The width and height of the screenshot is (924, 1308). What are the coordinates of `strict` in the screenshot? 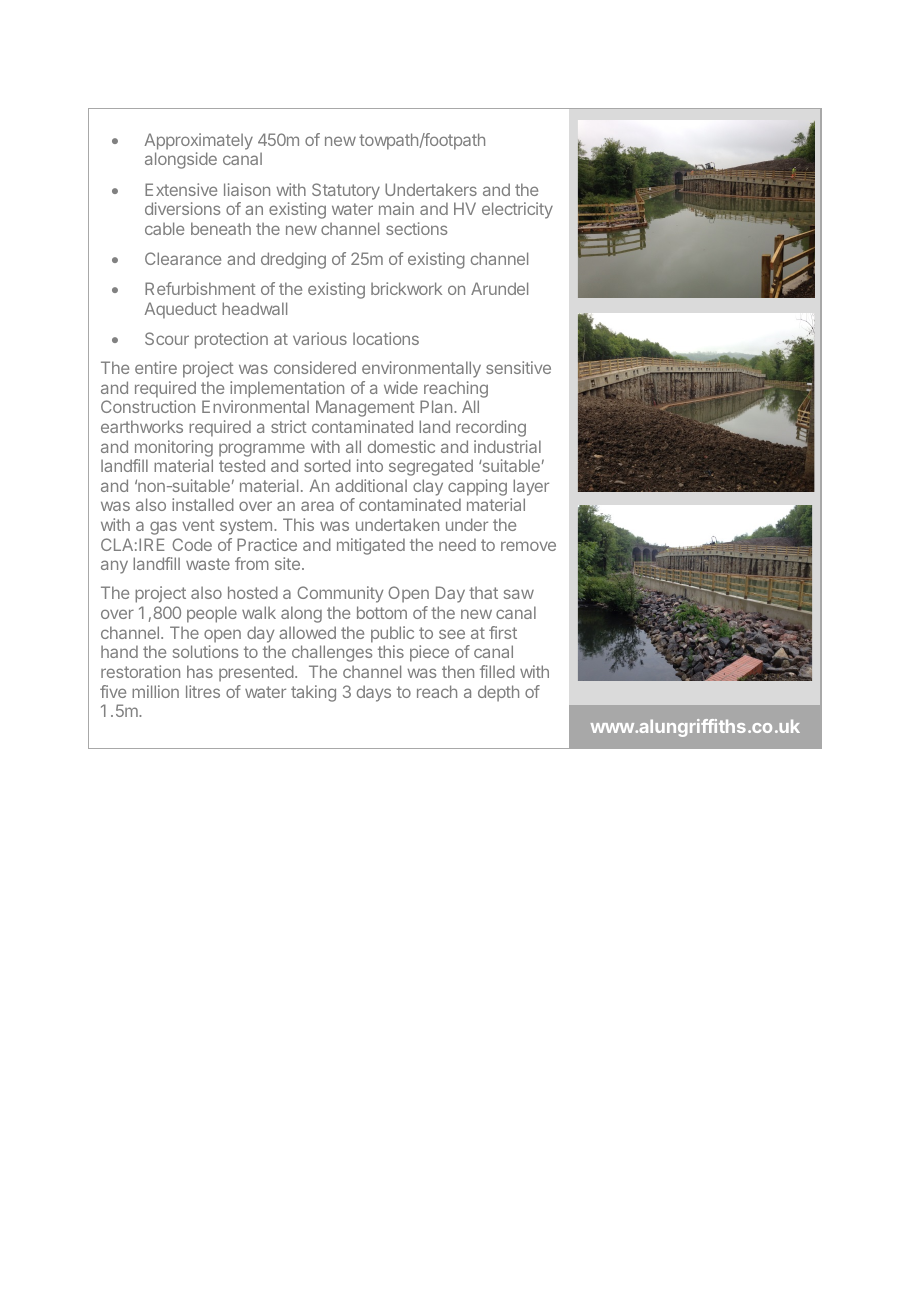 It's located at (289, 426).
